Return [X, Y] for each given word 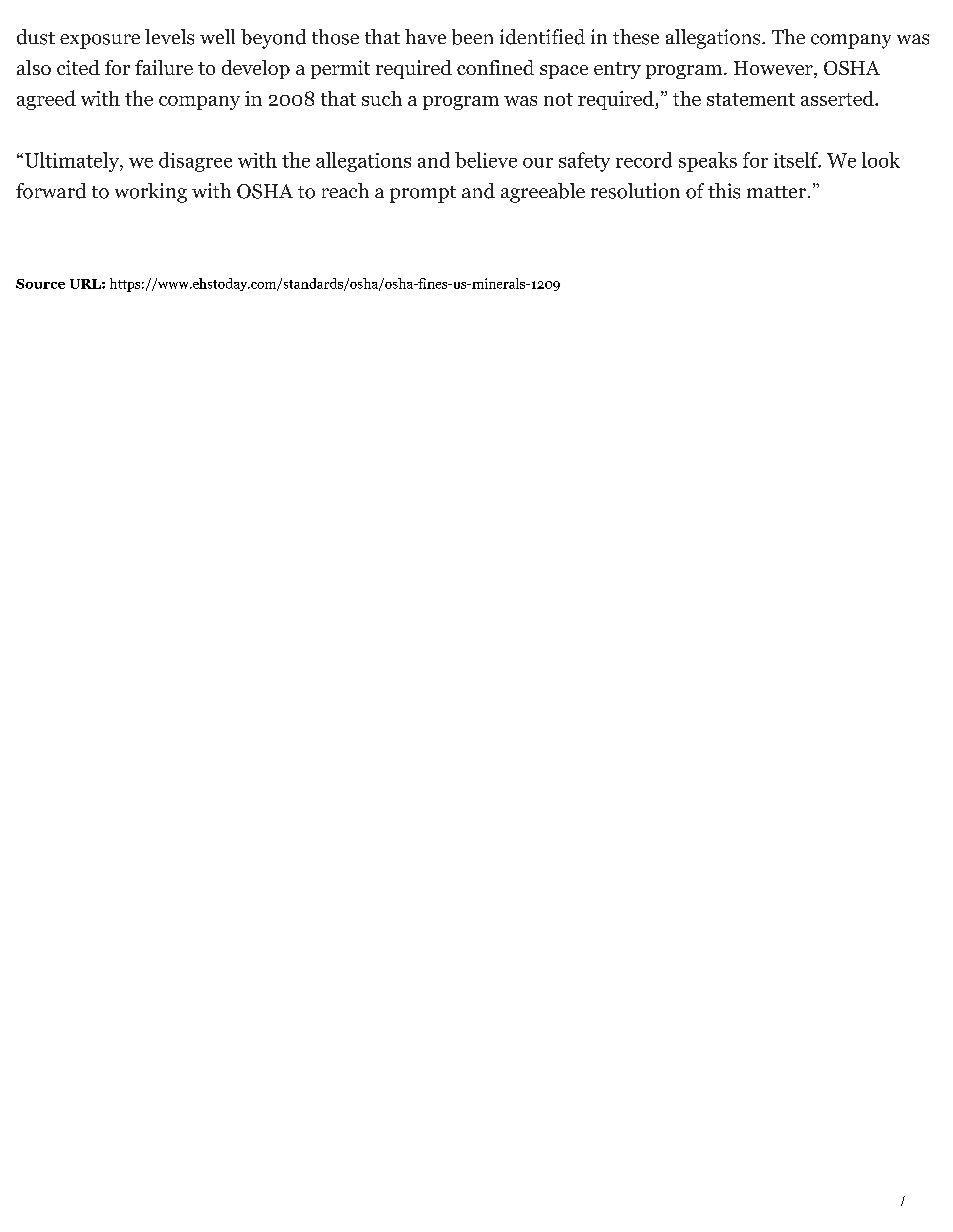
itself [797, 160]
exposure [100, 41]
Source [40, 284]
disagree [195, 162]
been [472, 37]
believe [486, 160]
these [636, 37]
